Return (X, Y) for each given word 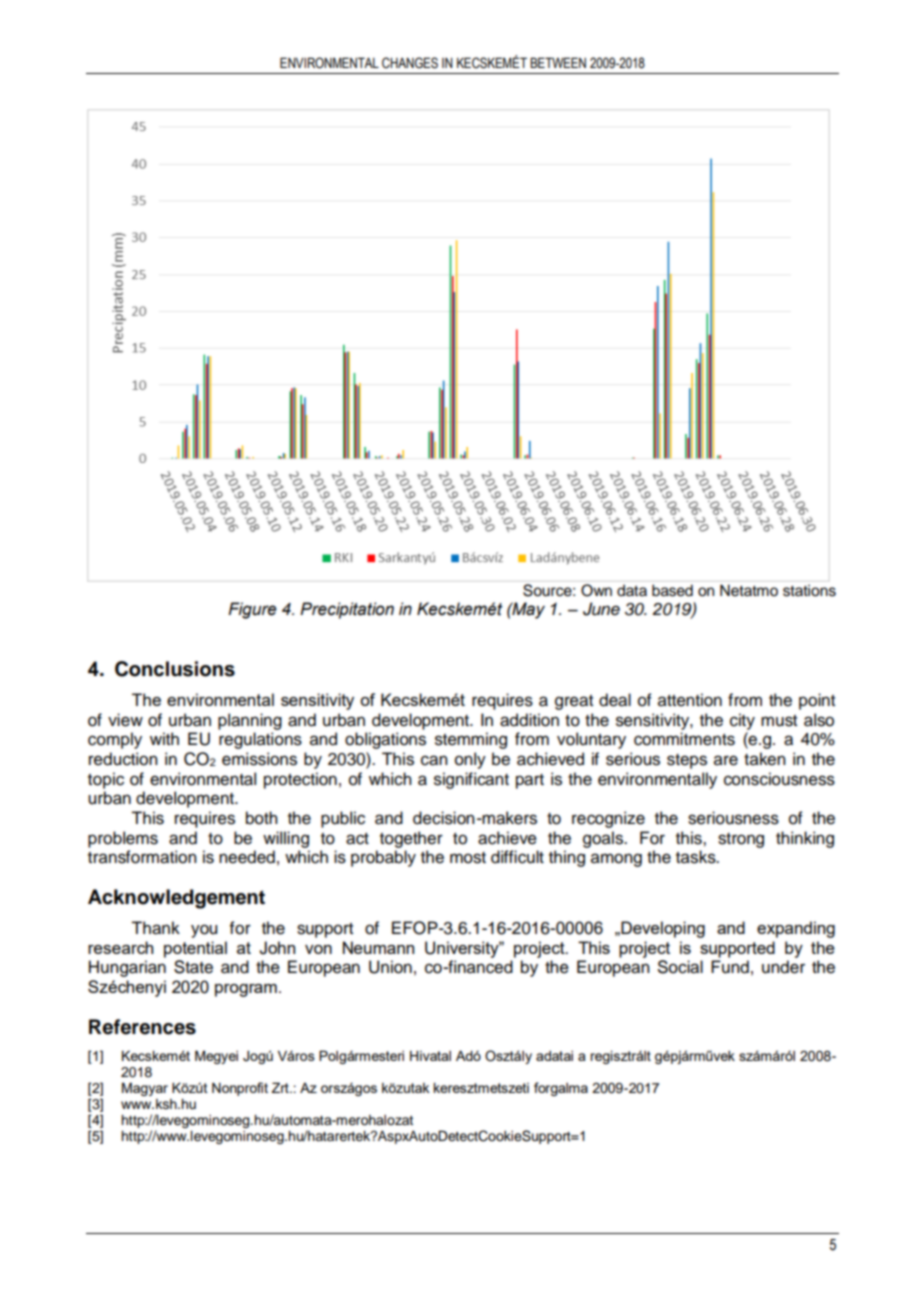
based (672, 590)
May (527, 610)
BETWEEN (558, 62)
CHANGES (410, 63)
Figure (252, 610)
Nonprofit (240, 1089)
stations (809, 590)
